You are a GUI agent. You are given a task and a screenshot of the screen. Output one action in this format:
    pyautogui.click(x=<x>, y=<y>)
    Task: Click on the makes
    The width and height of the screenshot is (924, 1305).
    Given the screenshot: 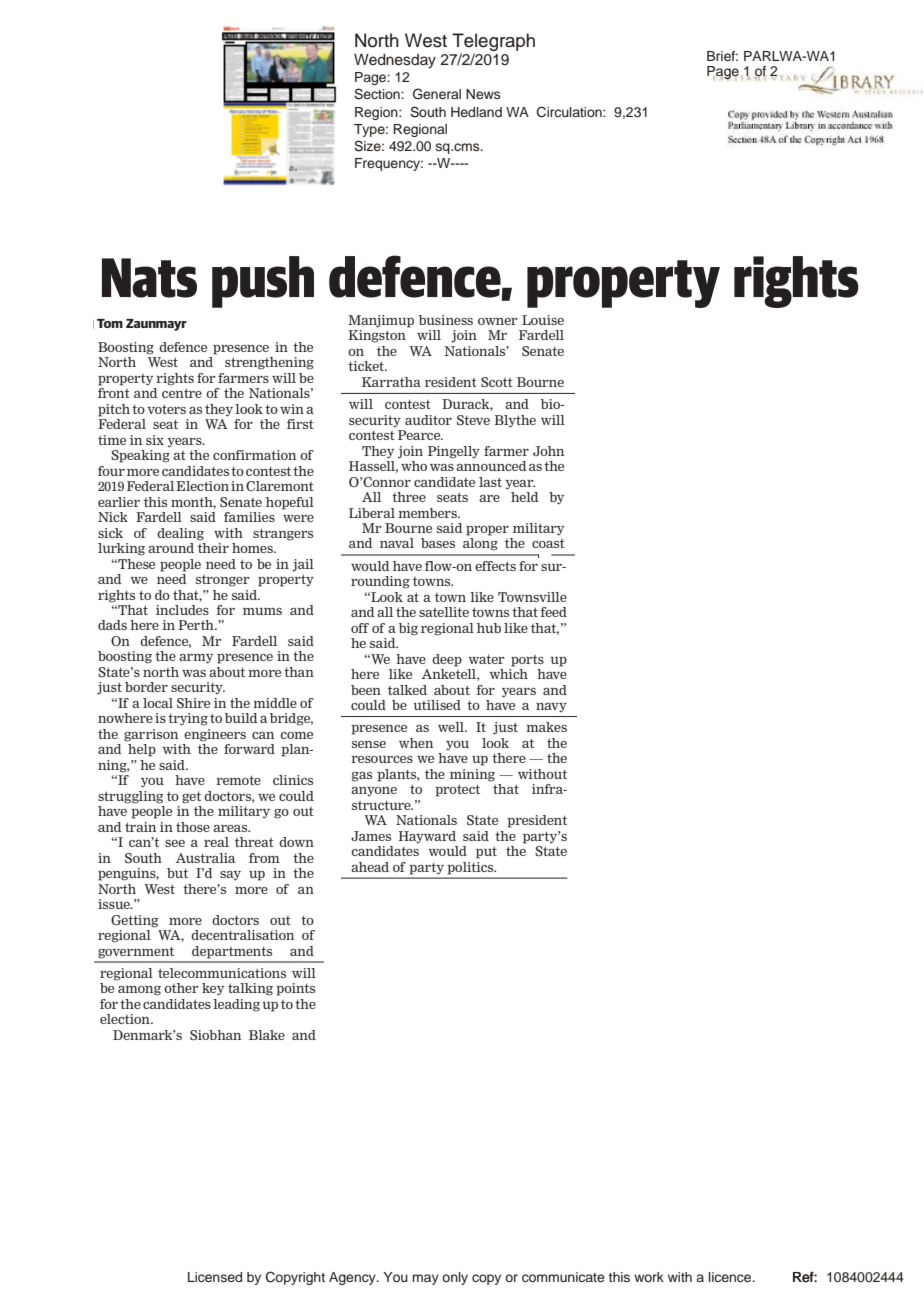 What is the action you would take?
    pyautogui.click(x=546, y=727)
